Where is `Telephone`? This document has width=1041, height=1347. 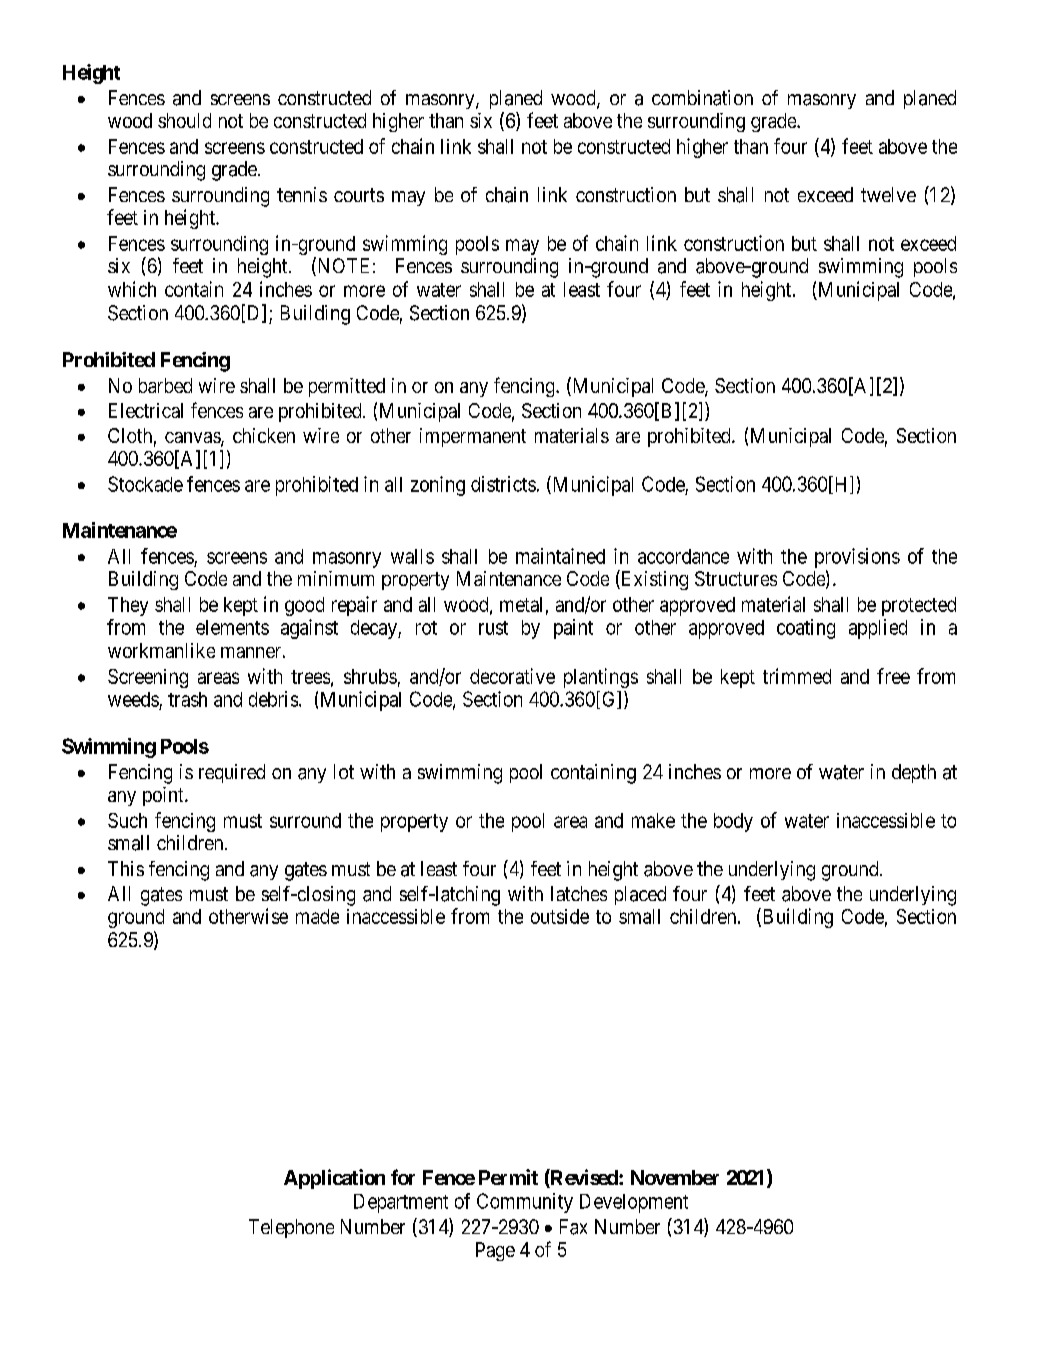 Telephone is located at coordinates (291, 1228).
